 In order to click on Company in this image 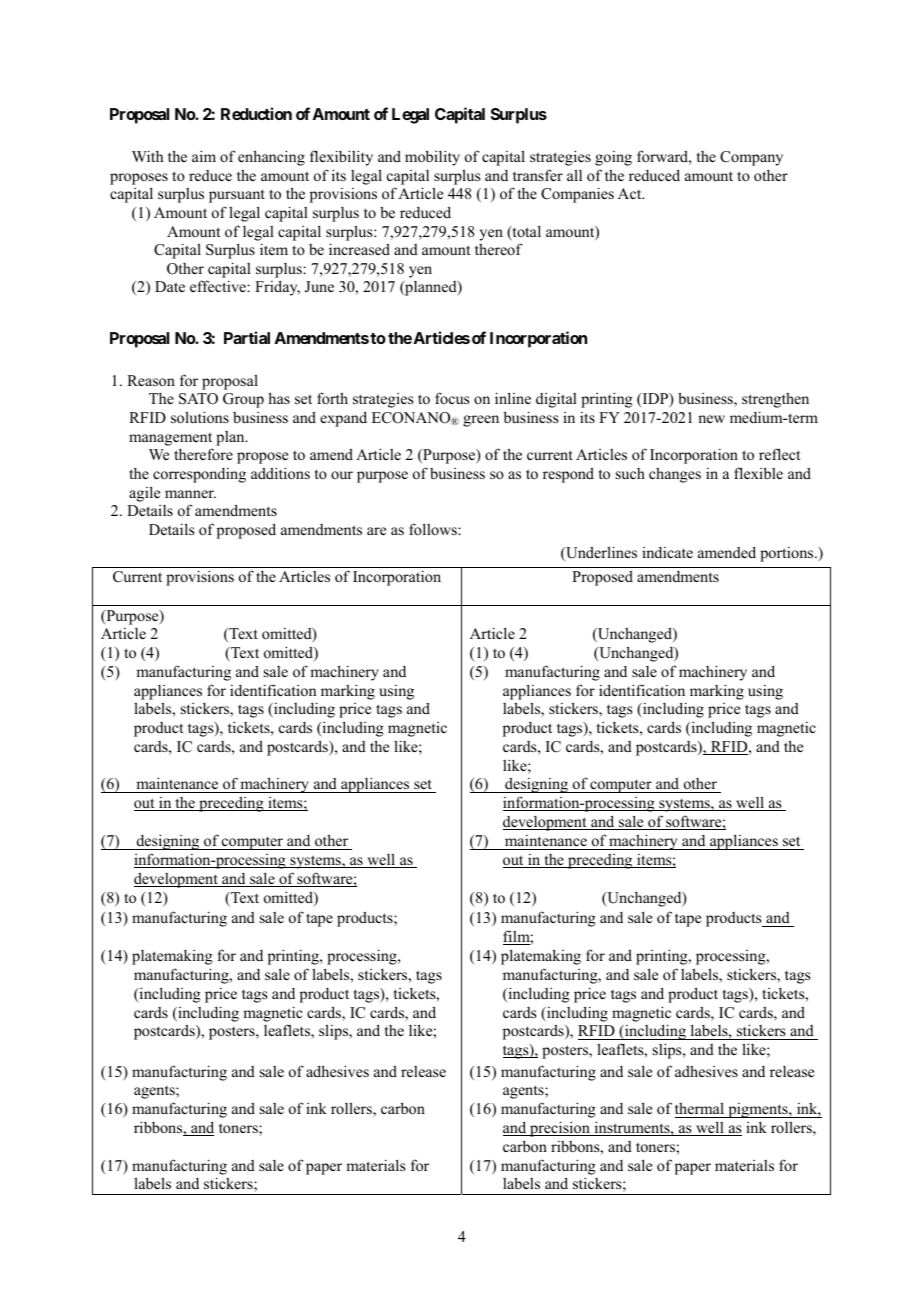, I will do `click(751, 158)`.
